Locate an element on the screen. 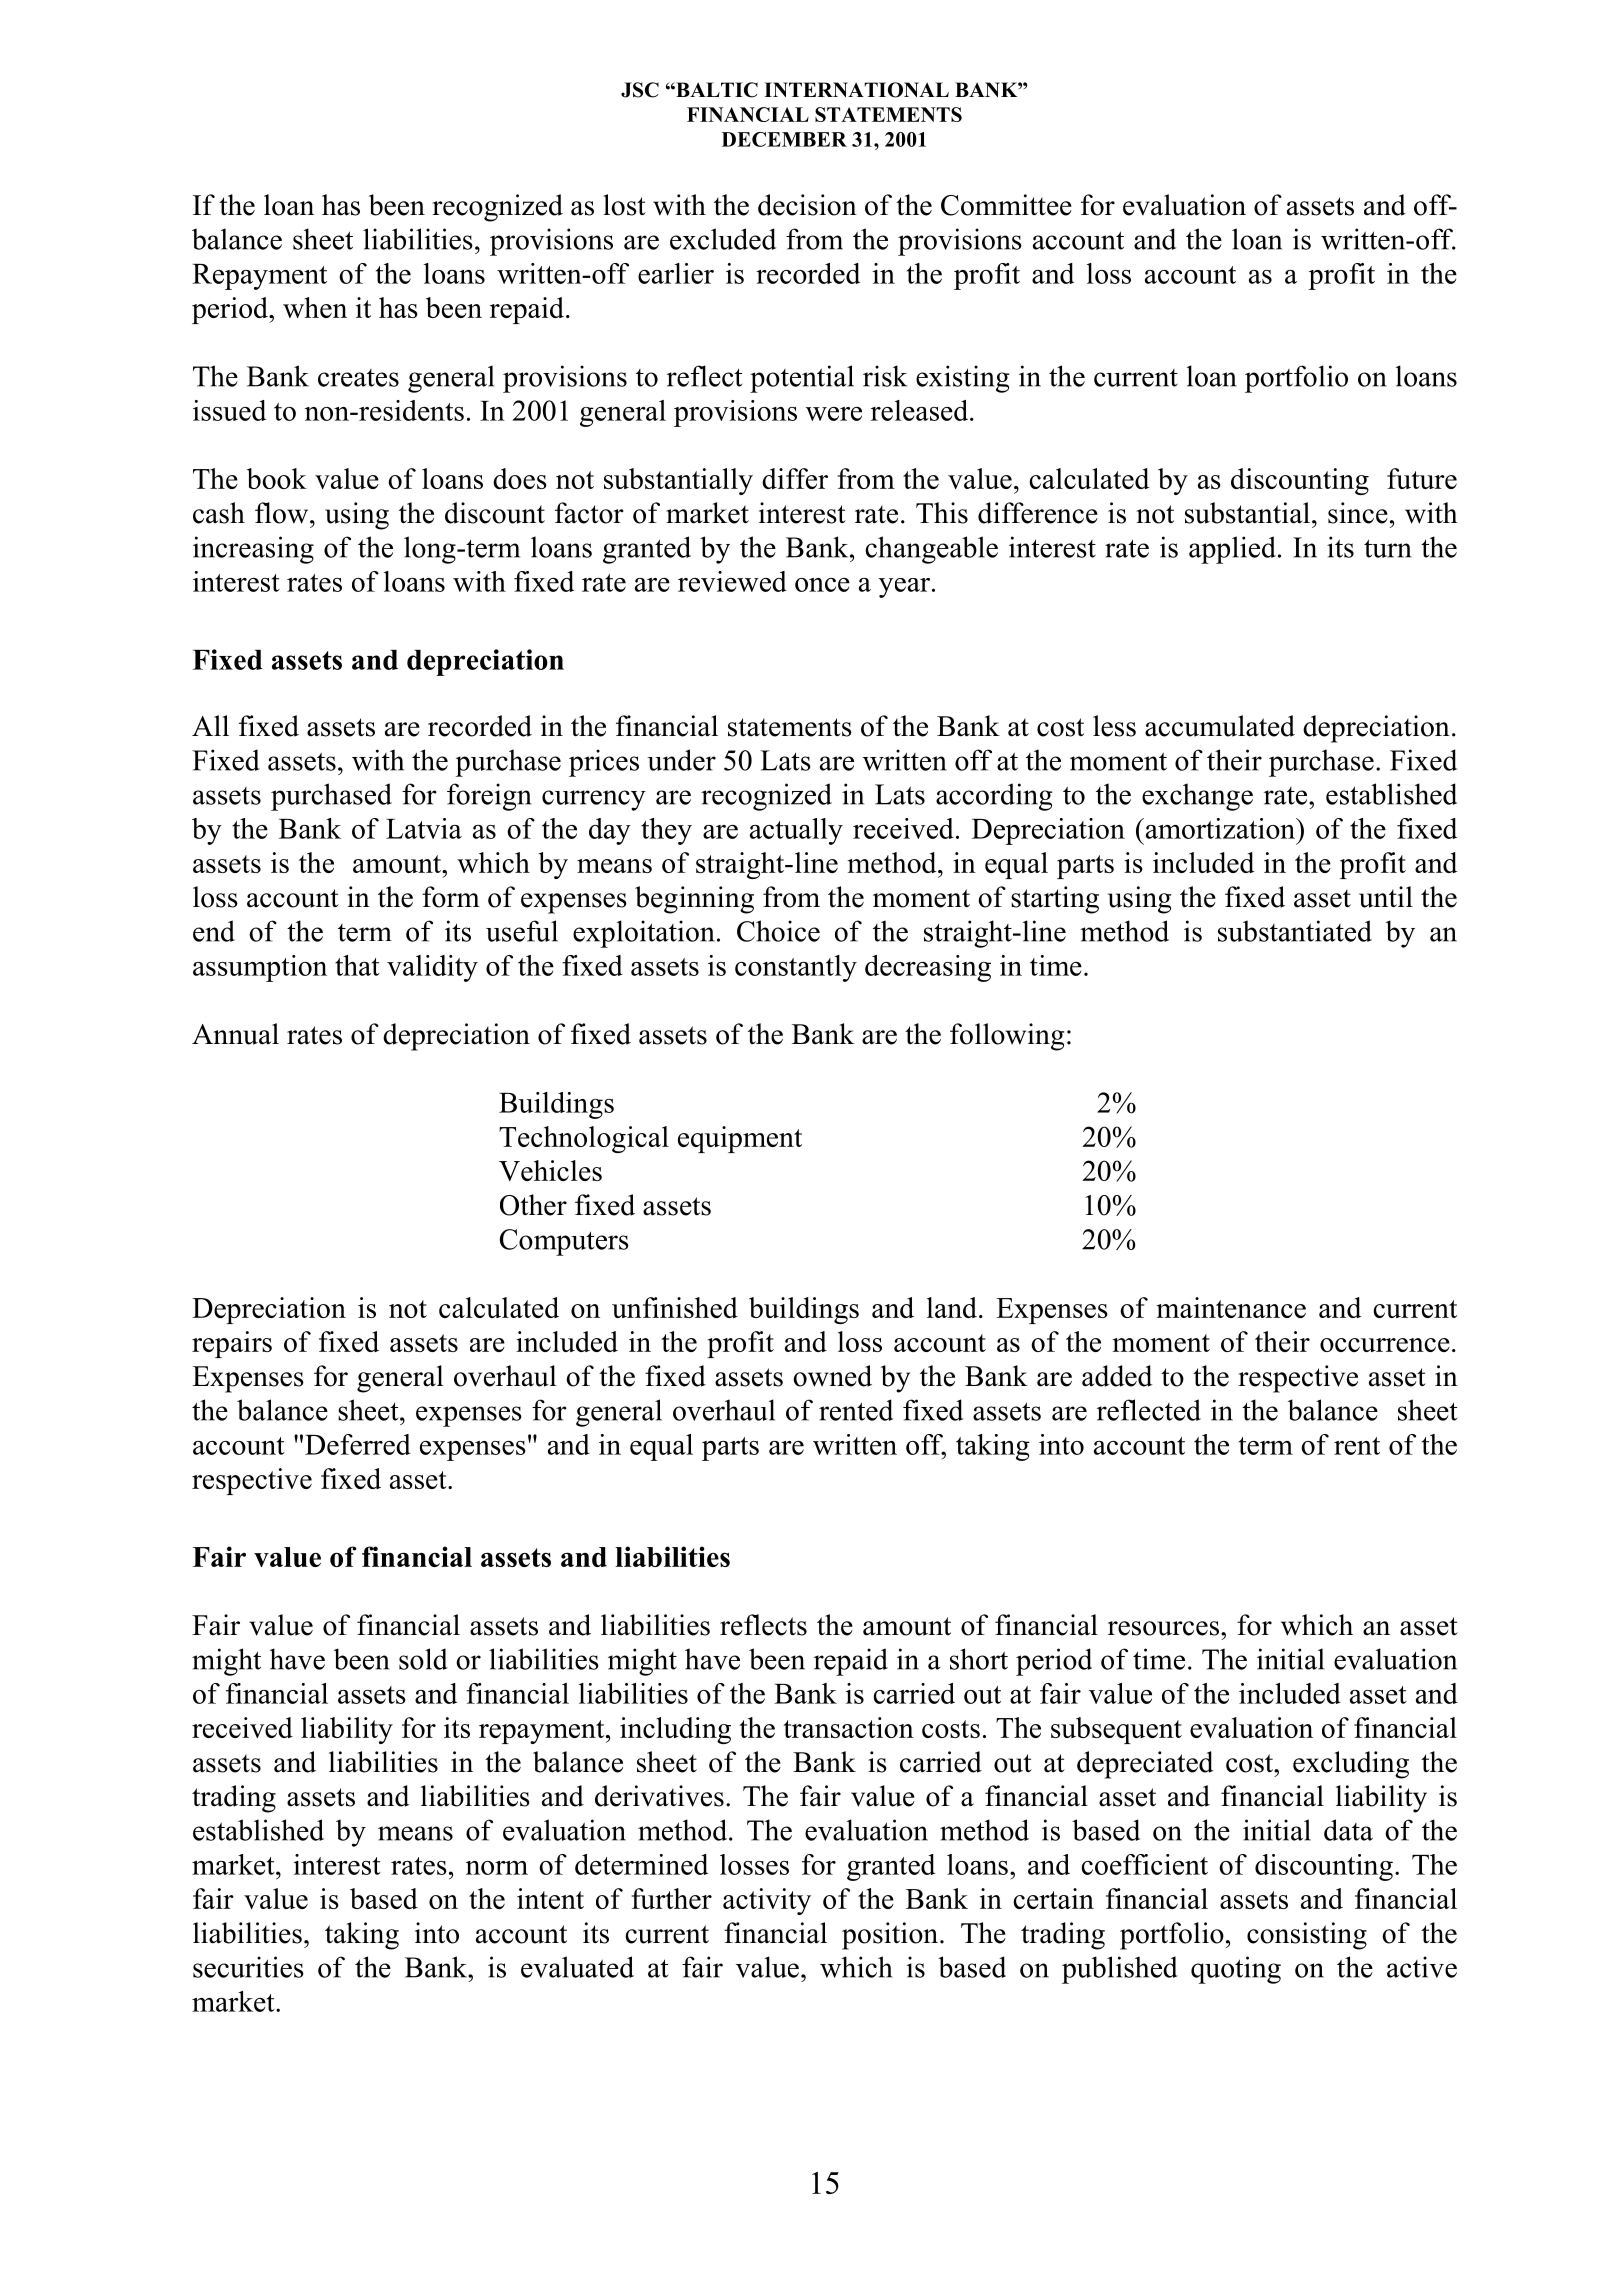 This screenshot has width=1610, height=2278. DECEMBER is located at coordinates (784, 139).
